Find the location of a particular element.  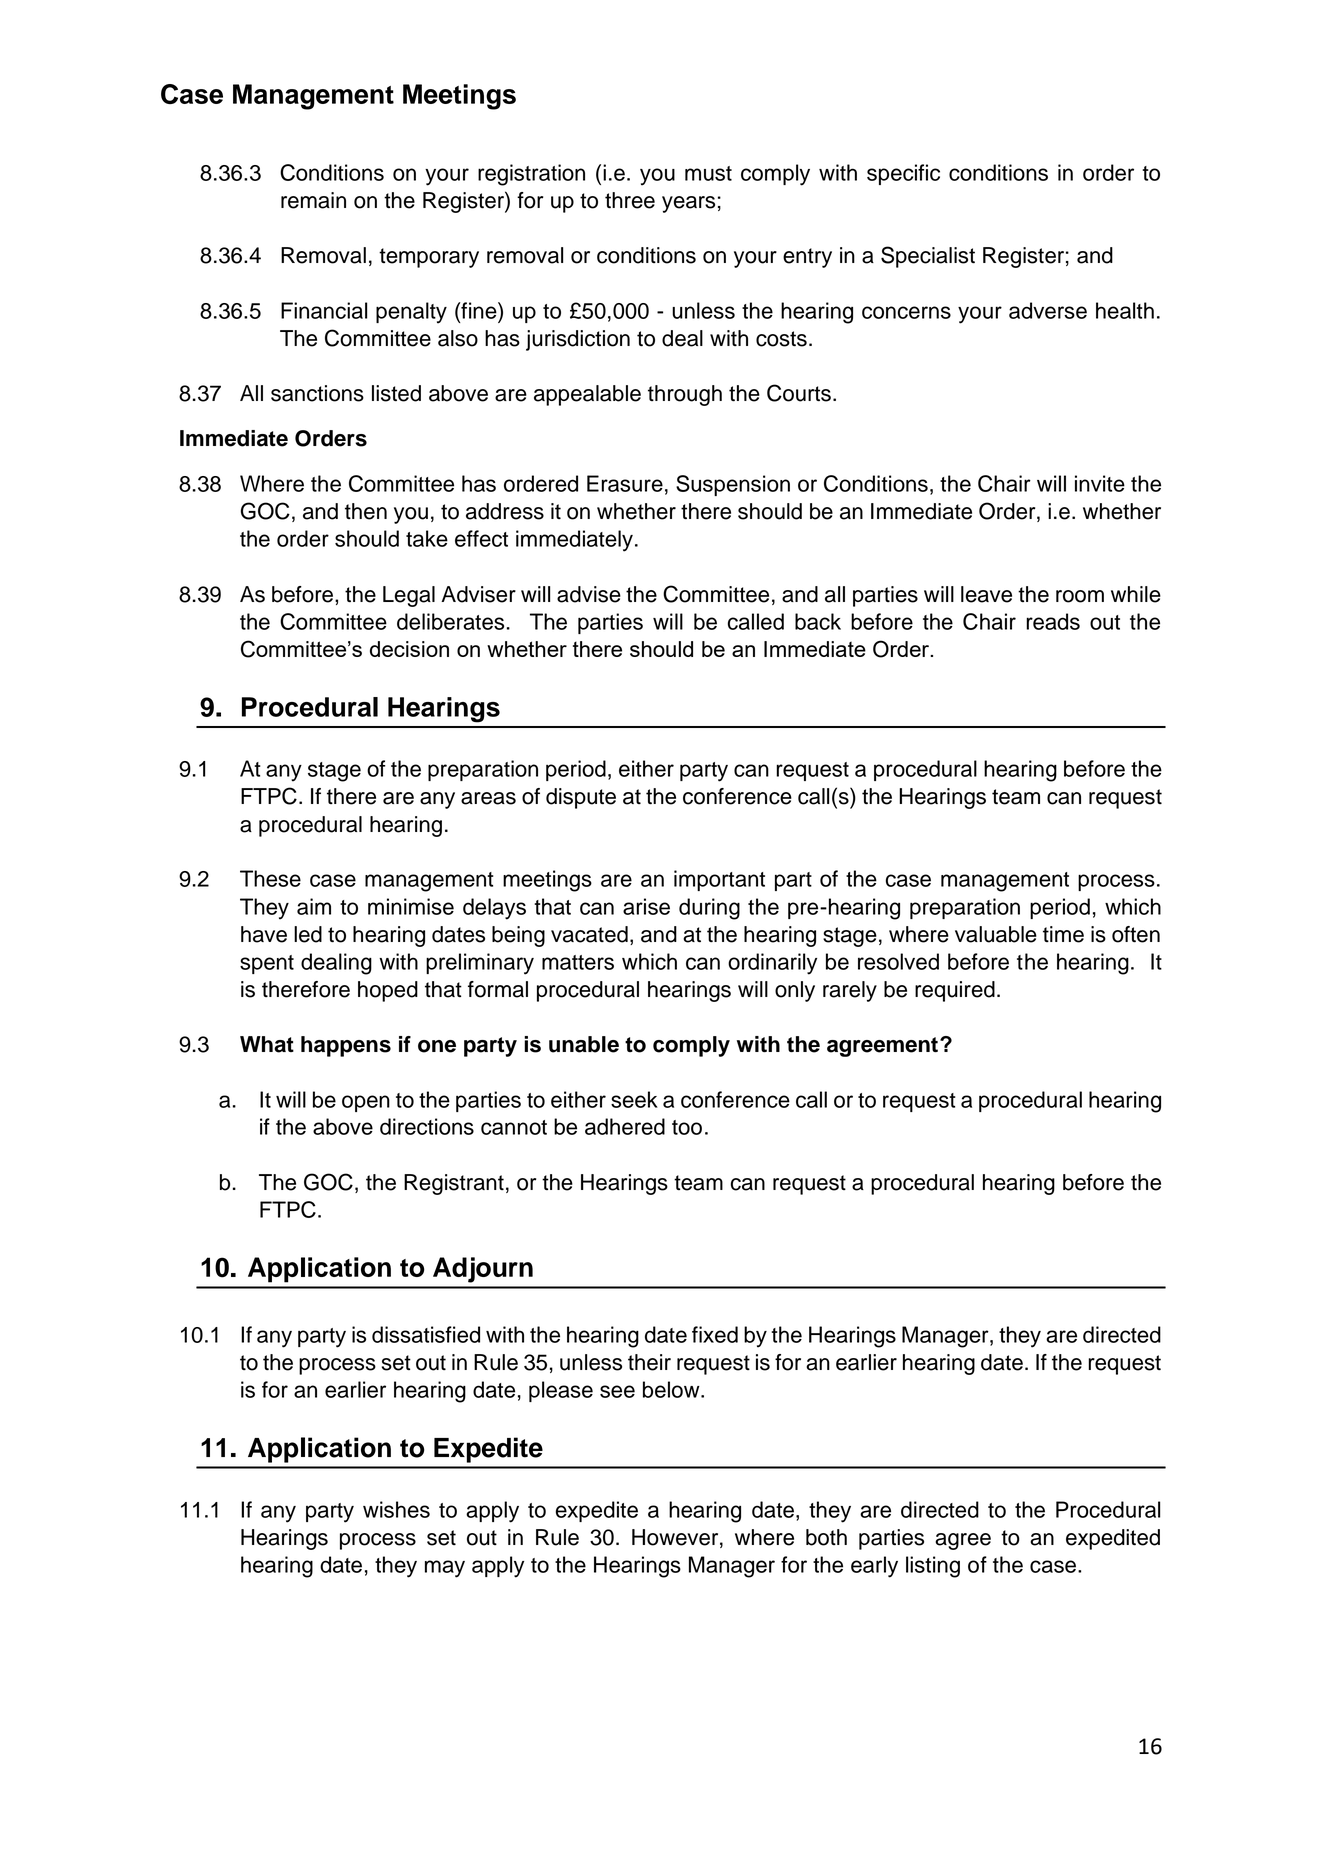

leave is located at coordinates (986, 594).
